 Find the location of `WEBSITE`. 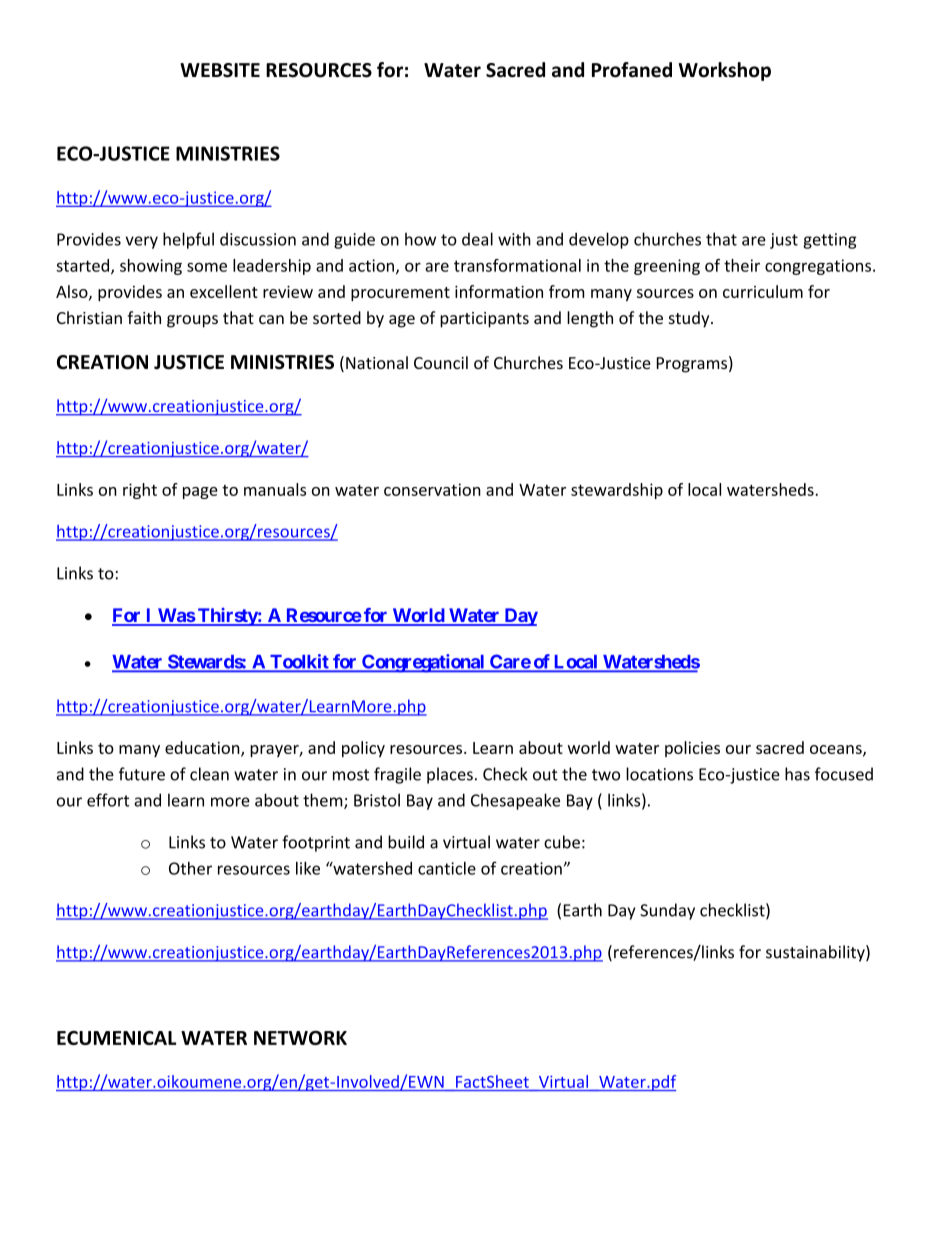

WEBSITE is located at coordinates (220, 70).
